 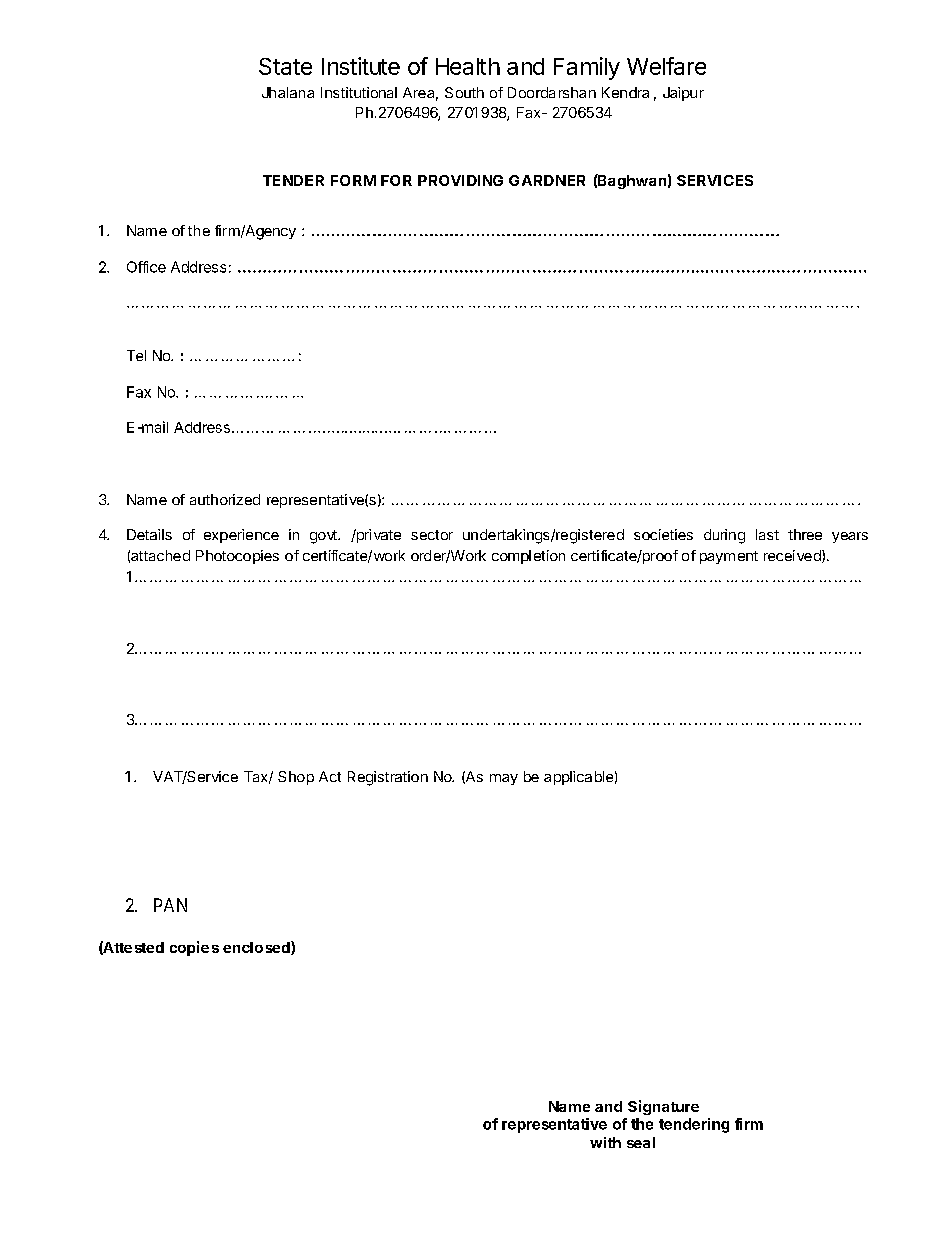 What do you see at coordinates (663, 1107) in the image?
I see `Signature` at bounding box center [663, 1107].
